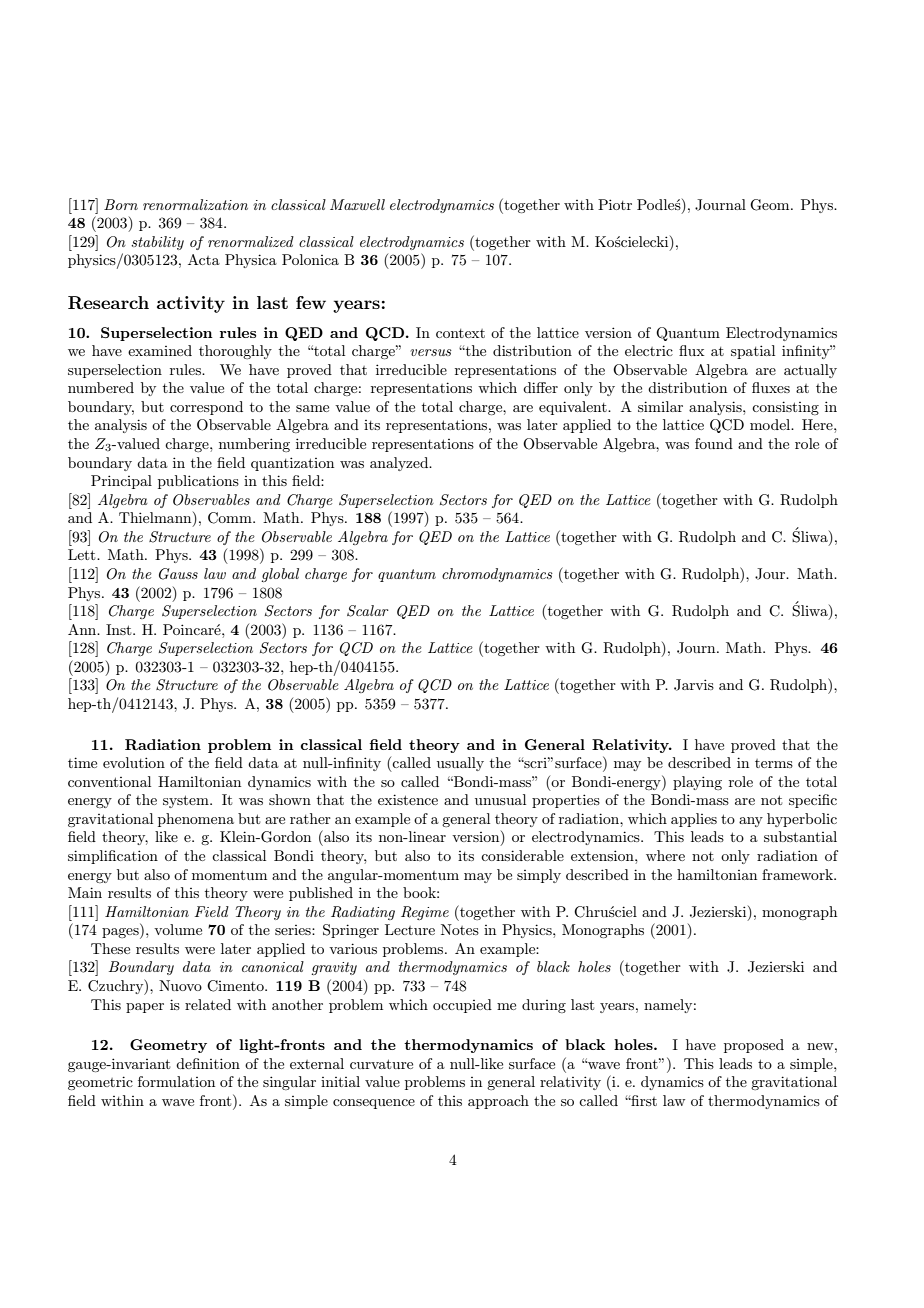 The image size is (924, 1308). What do you see at coordinates (357, 204) in the image?
I see `Maxwell` at bounding box center [357, 204].
